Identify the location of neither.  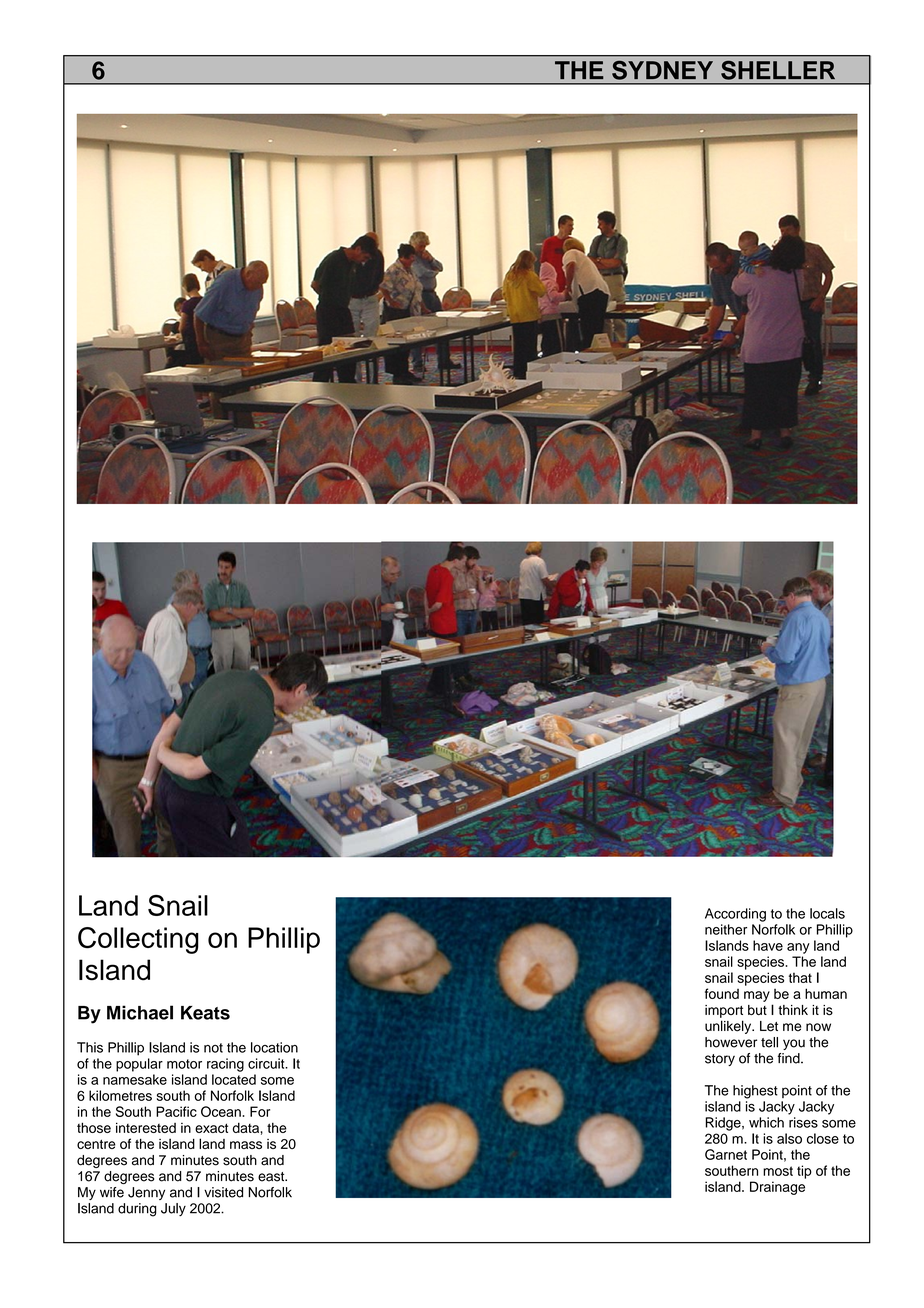
(726, 929).
